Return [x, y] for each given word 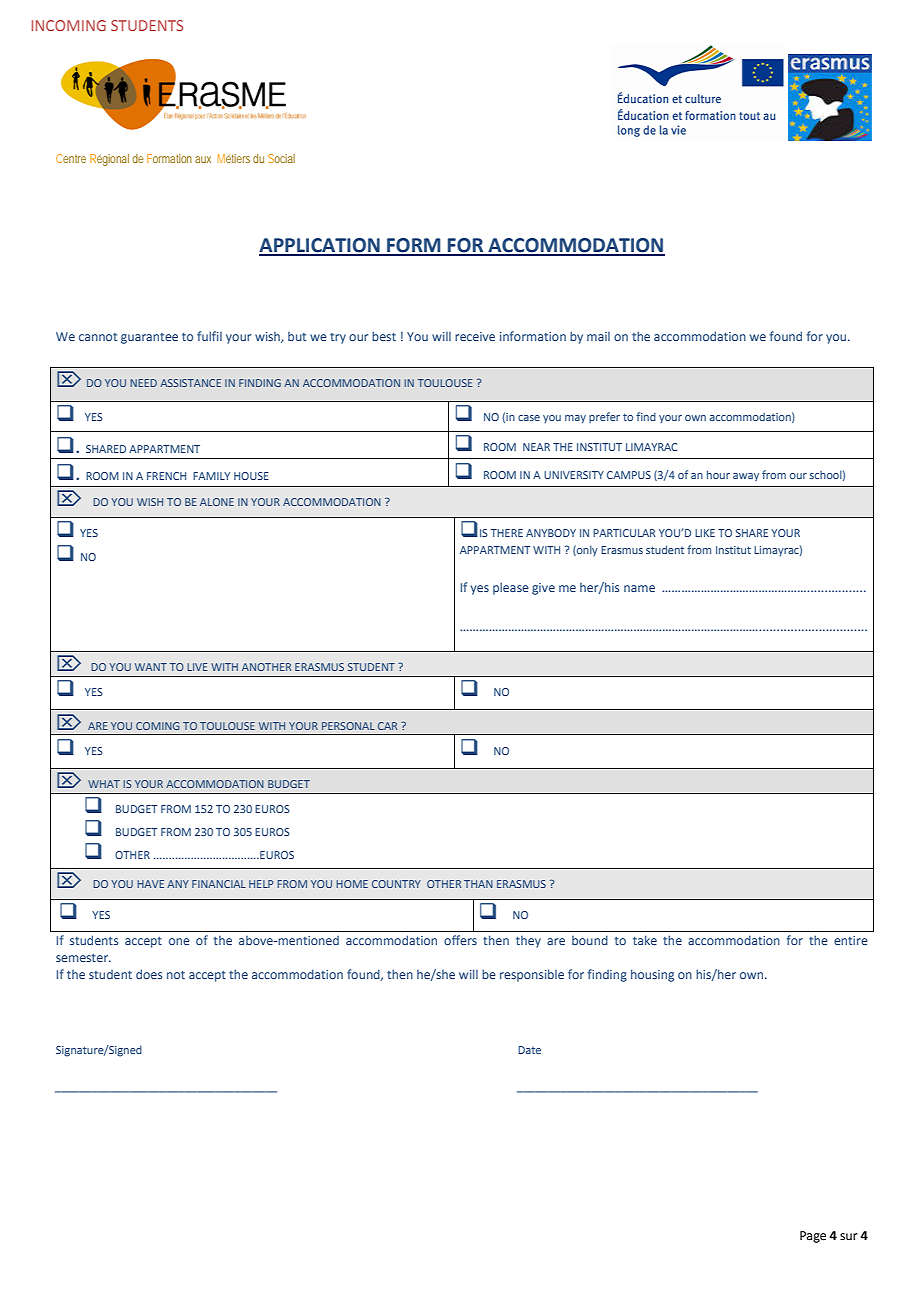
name [639, 588]
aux [203, 159]
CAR [387, 726]
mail [598, 336]
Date [529, 1050]
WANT [151, 667]
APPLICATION [320, 246]
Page [813, 1237]
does [149, 974]
